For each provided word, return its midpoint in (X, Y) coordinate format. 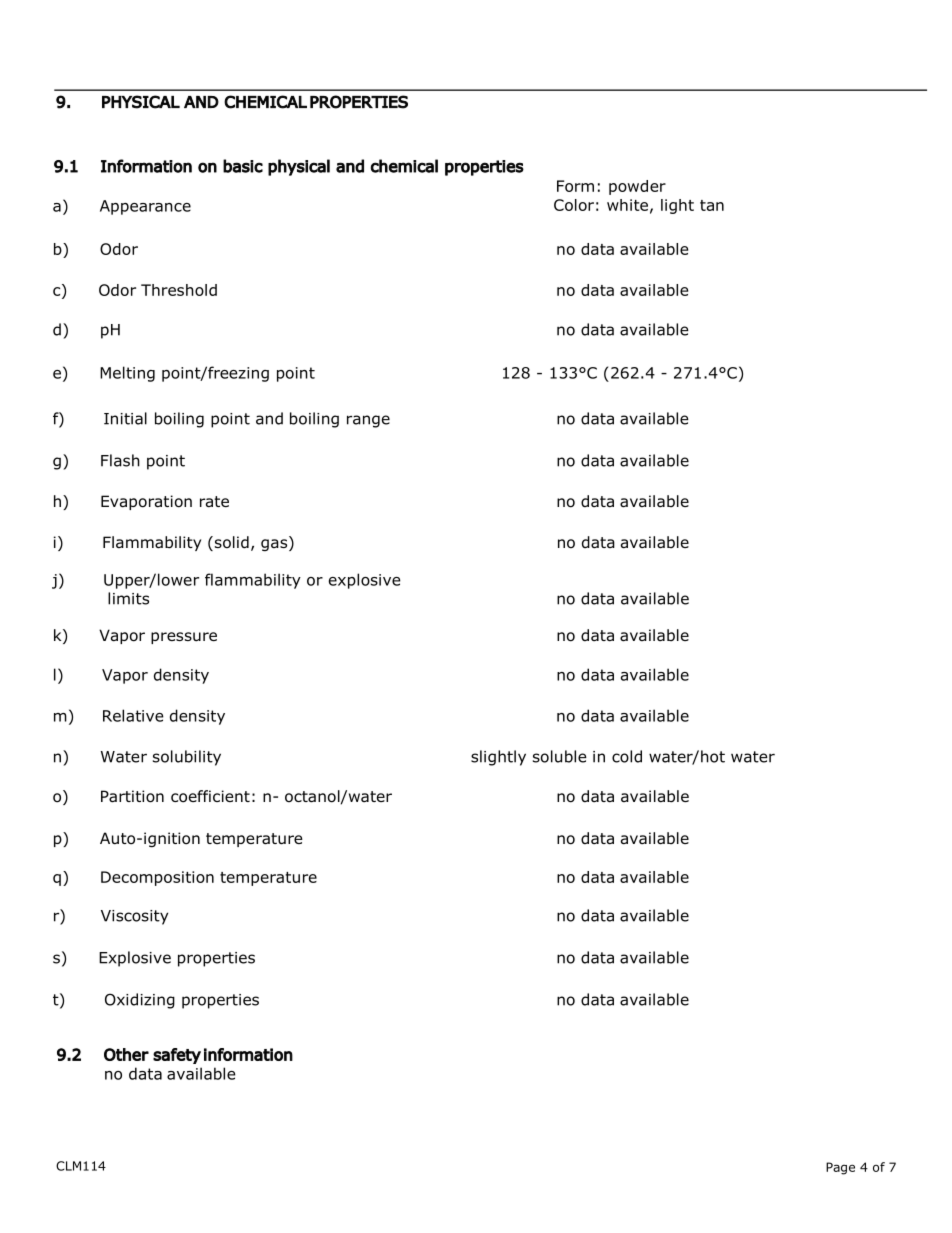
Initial (125, 418)
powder (637, 187)
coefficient (210, 796)
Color (574, 205)
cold (627, 756)
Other (126, 1054)
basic (243, 166)
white (627, 205)
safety (177, 1056)
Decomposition (157, 878)
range (368, 421)
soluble (560, 756)
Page (840, 1168)
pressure (184, 638)
